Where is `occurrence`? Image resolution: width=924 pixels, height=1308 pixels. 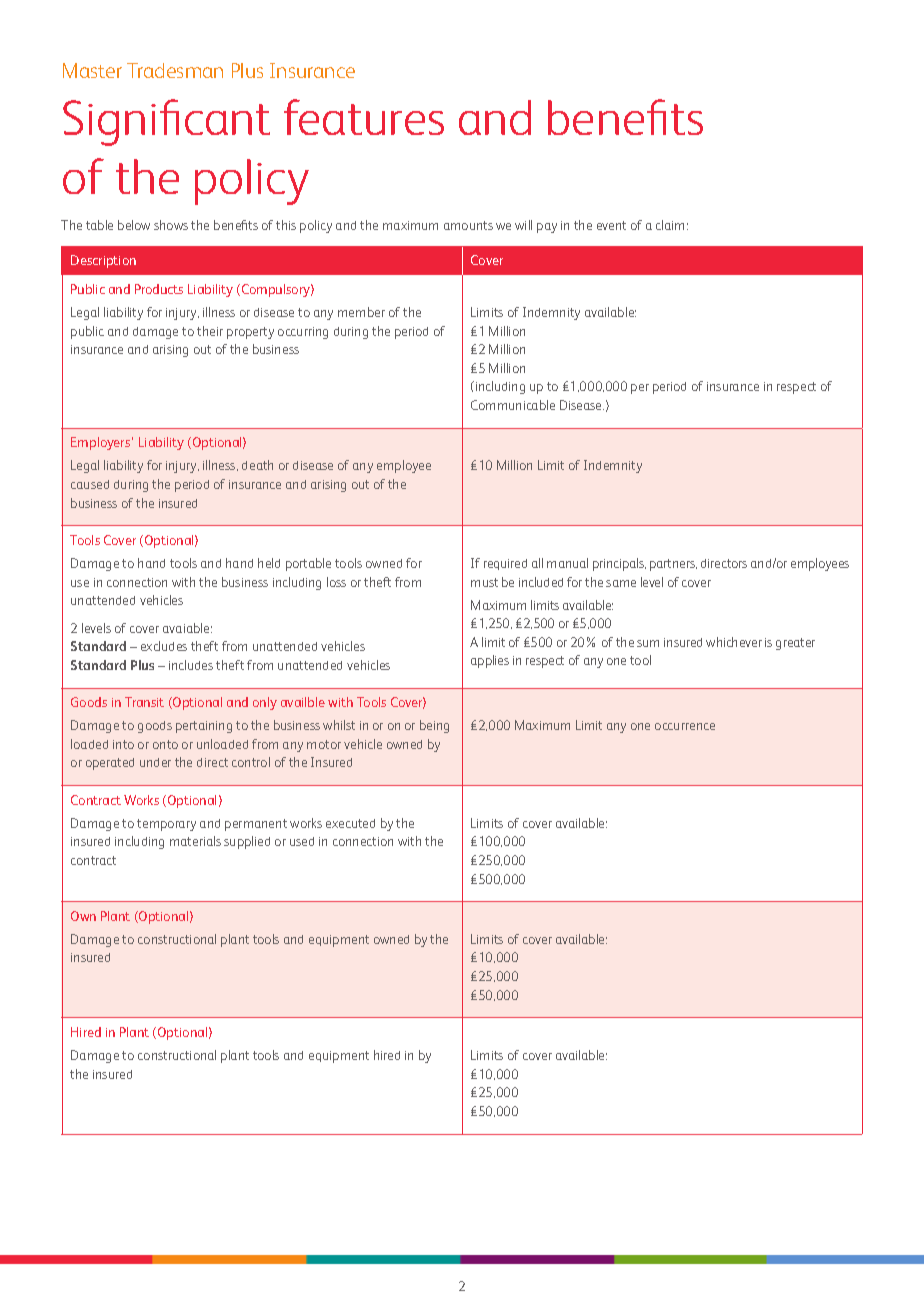
occurrence is located at coordinates (685, 726).
